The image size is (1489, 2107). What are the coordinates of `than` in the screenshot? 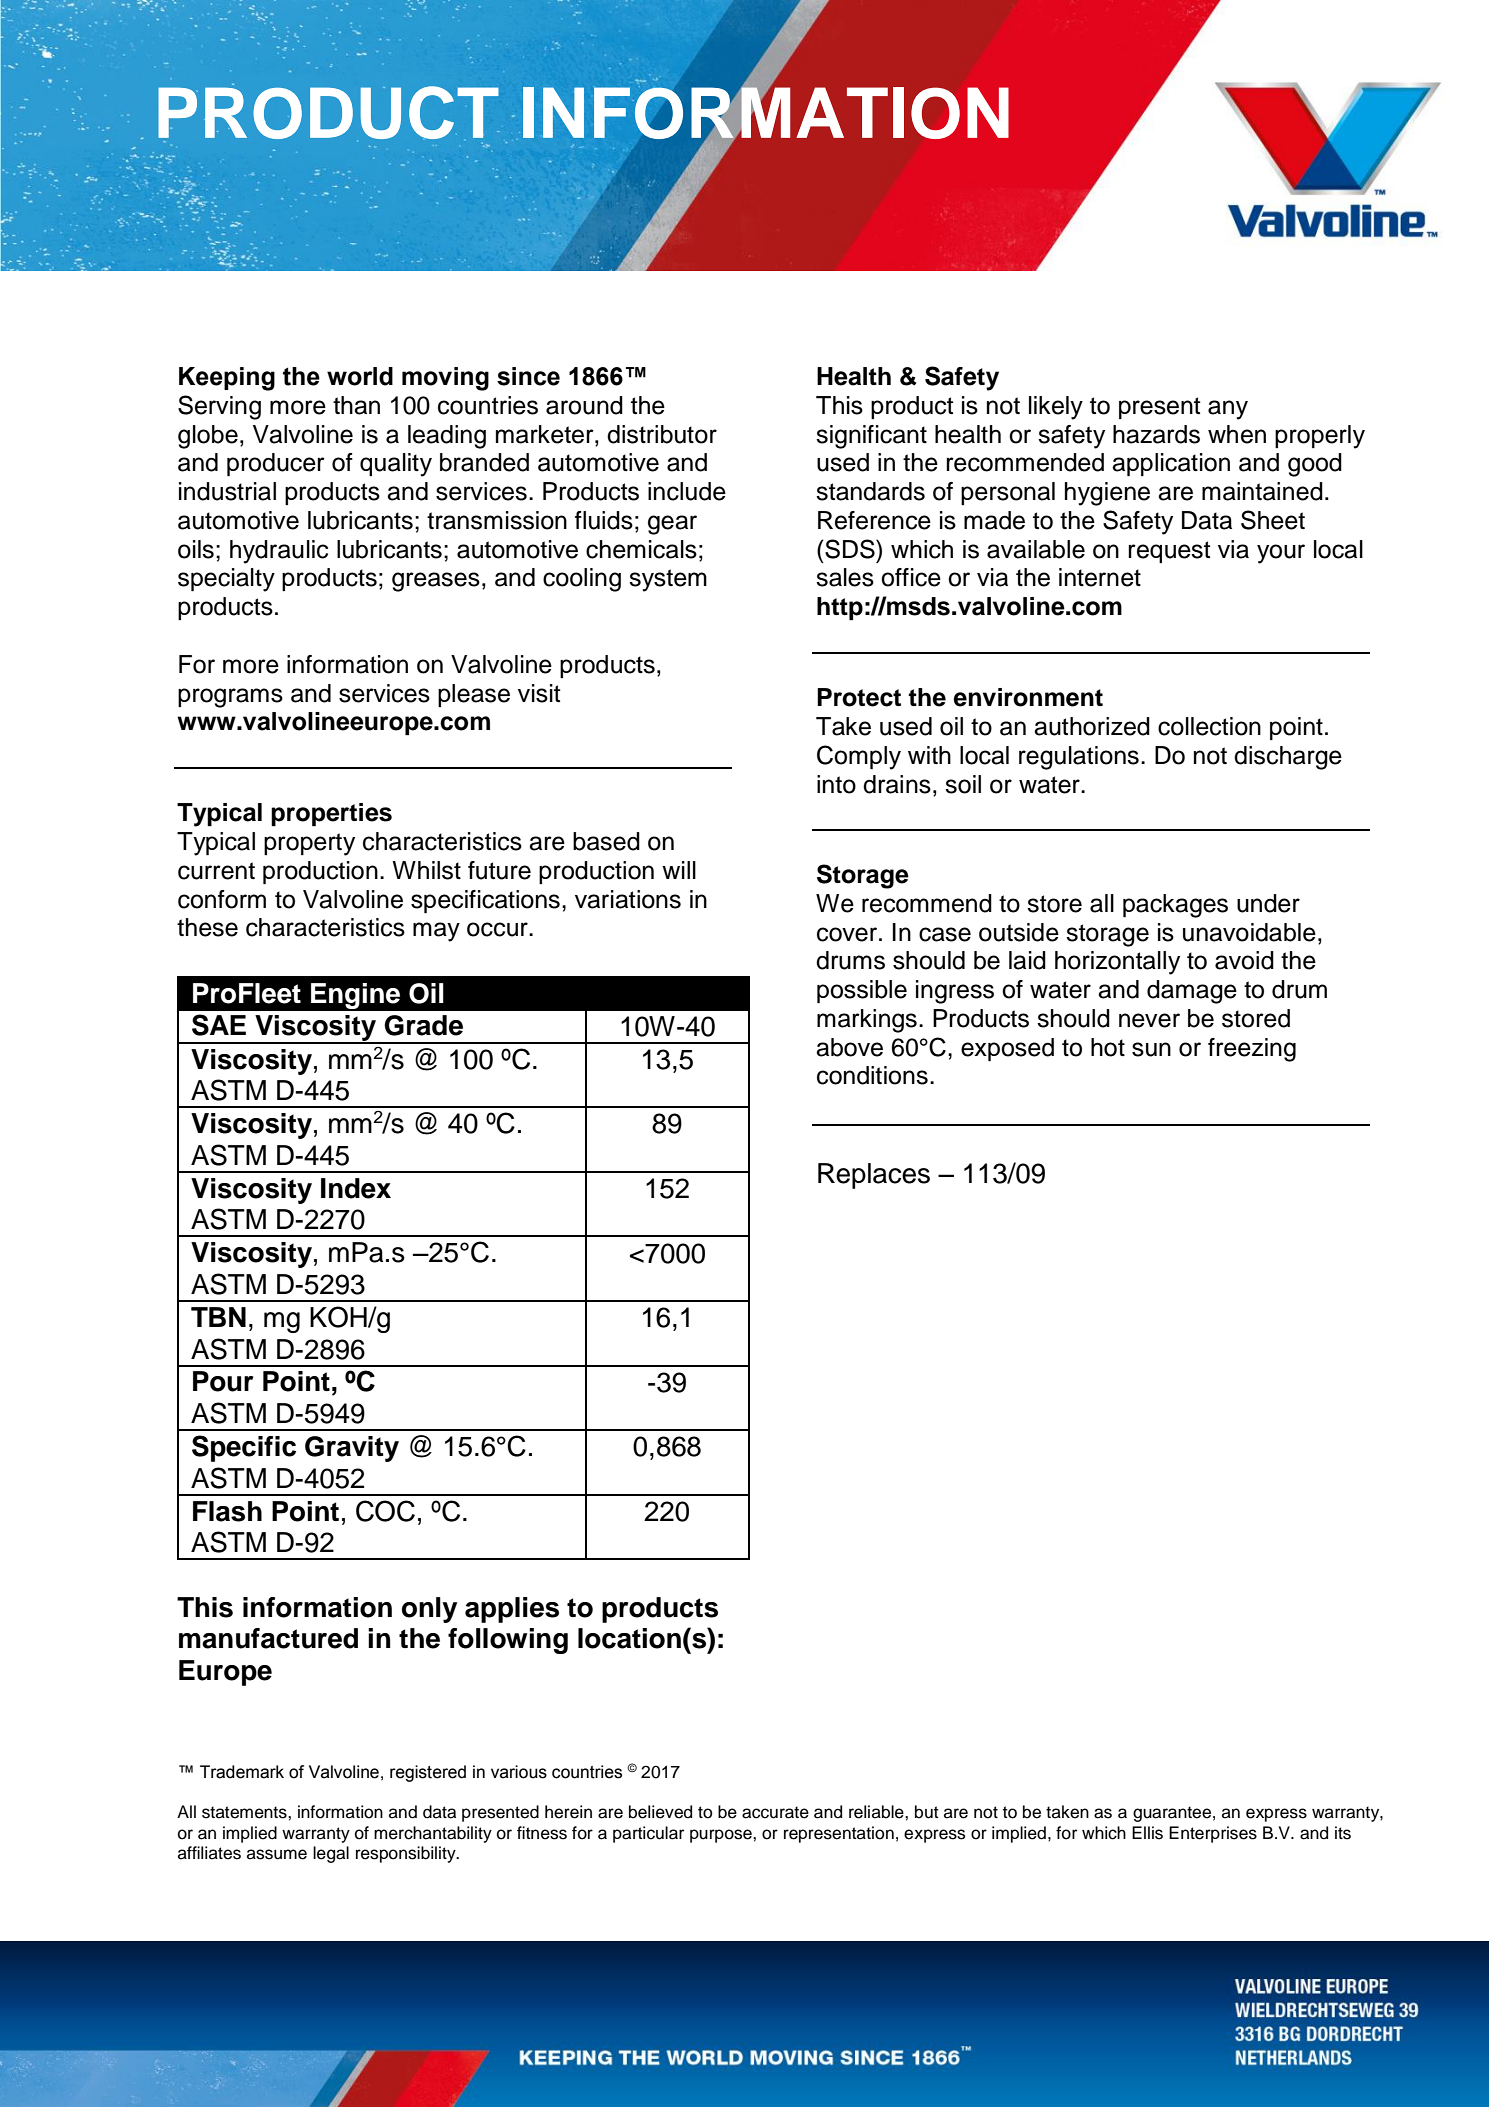 It's located at (356, 405).
